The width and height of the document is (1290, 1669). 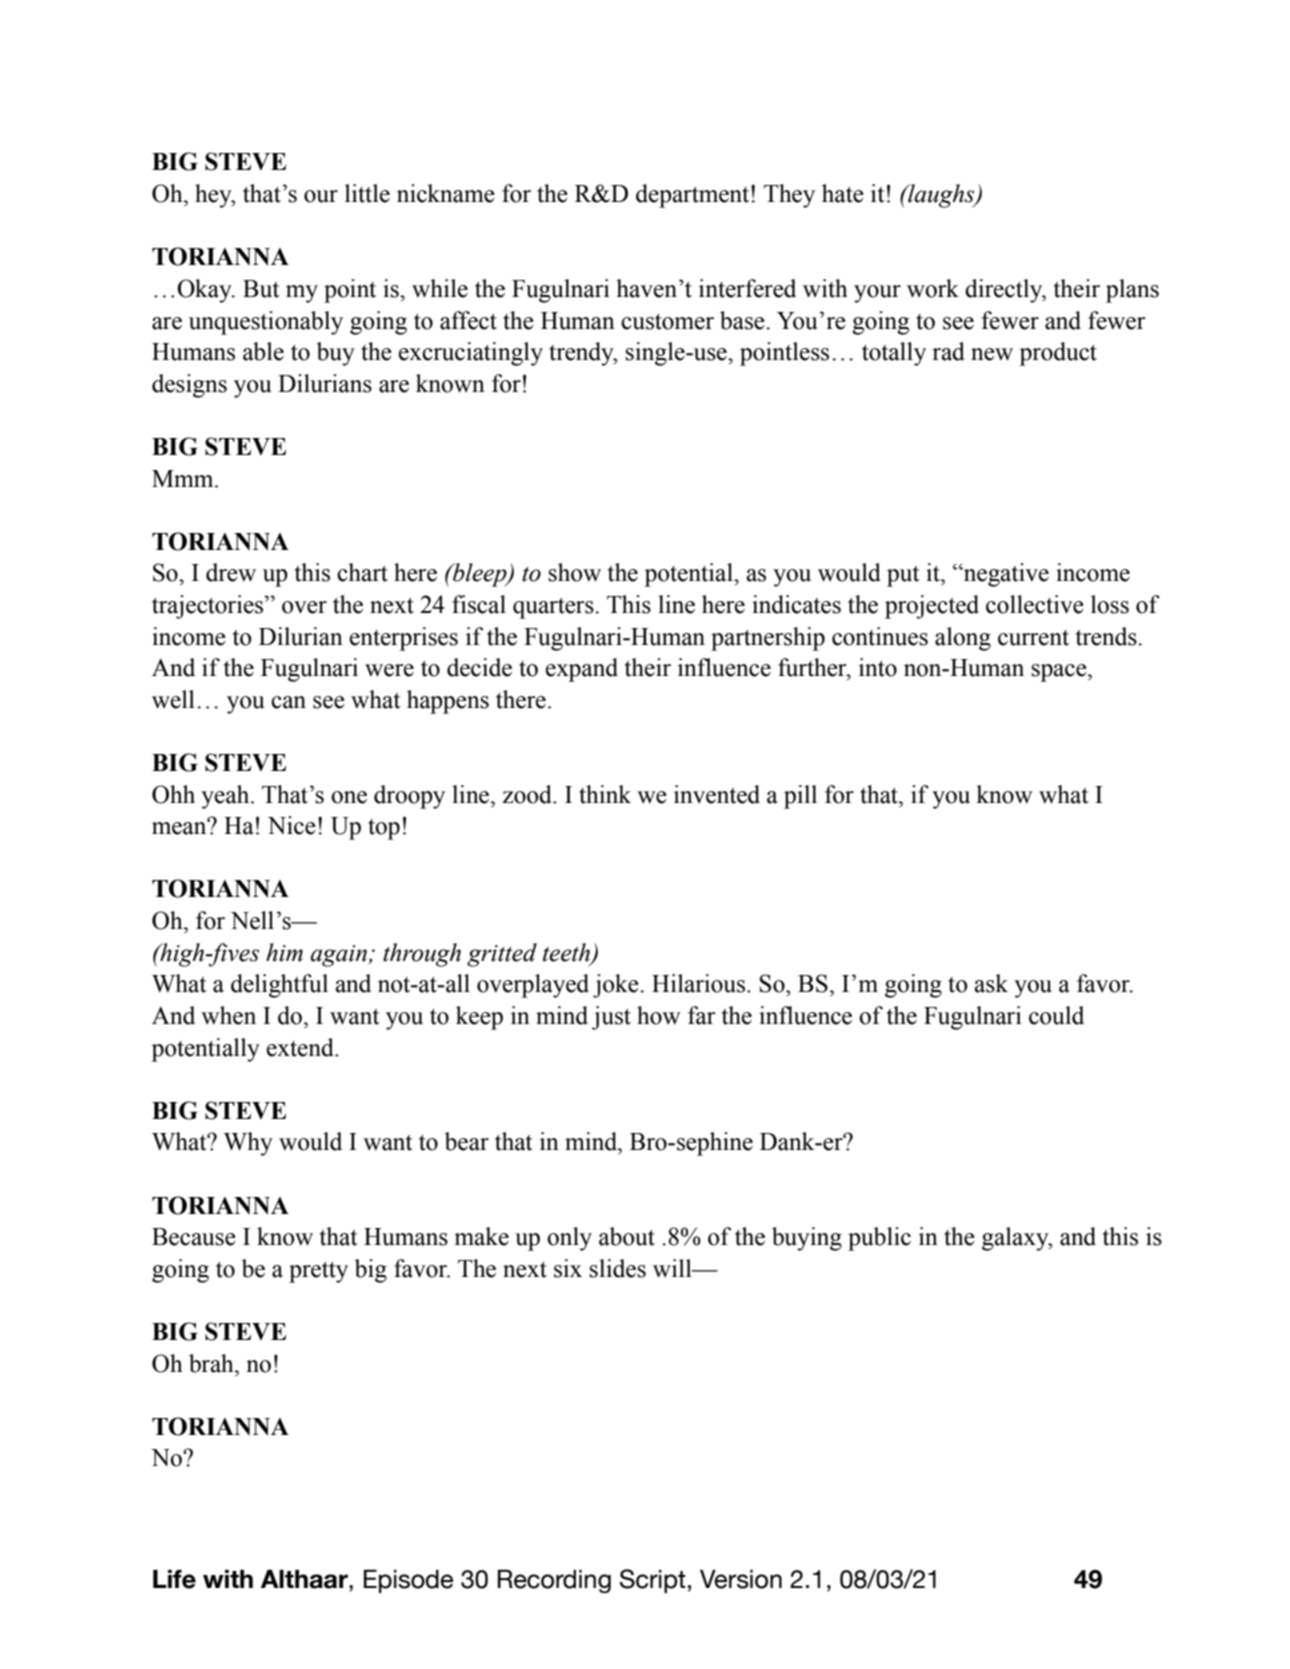 What do you see at coordinates (694, 196) in the document?
I see `department` at bounding box center [694, 196].
